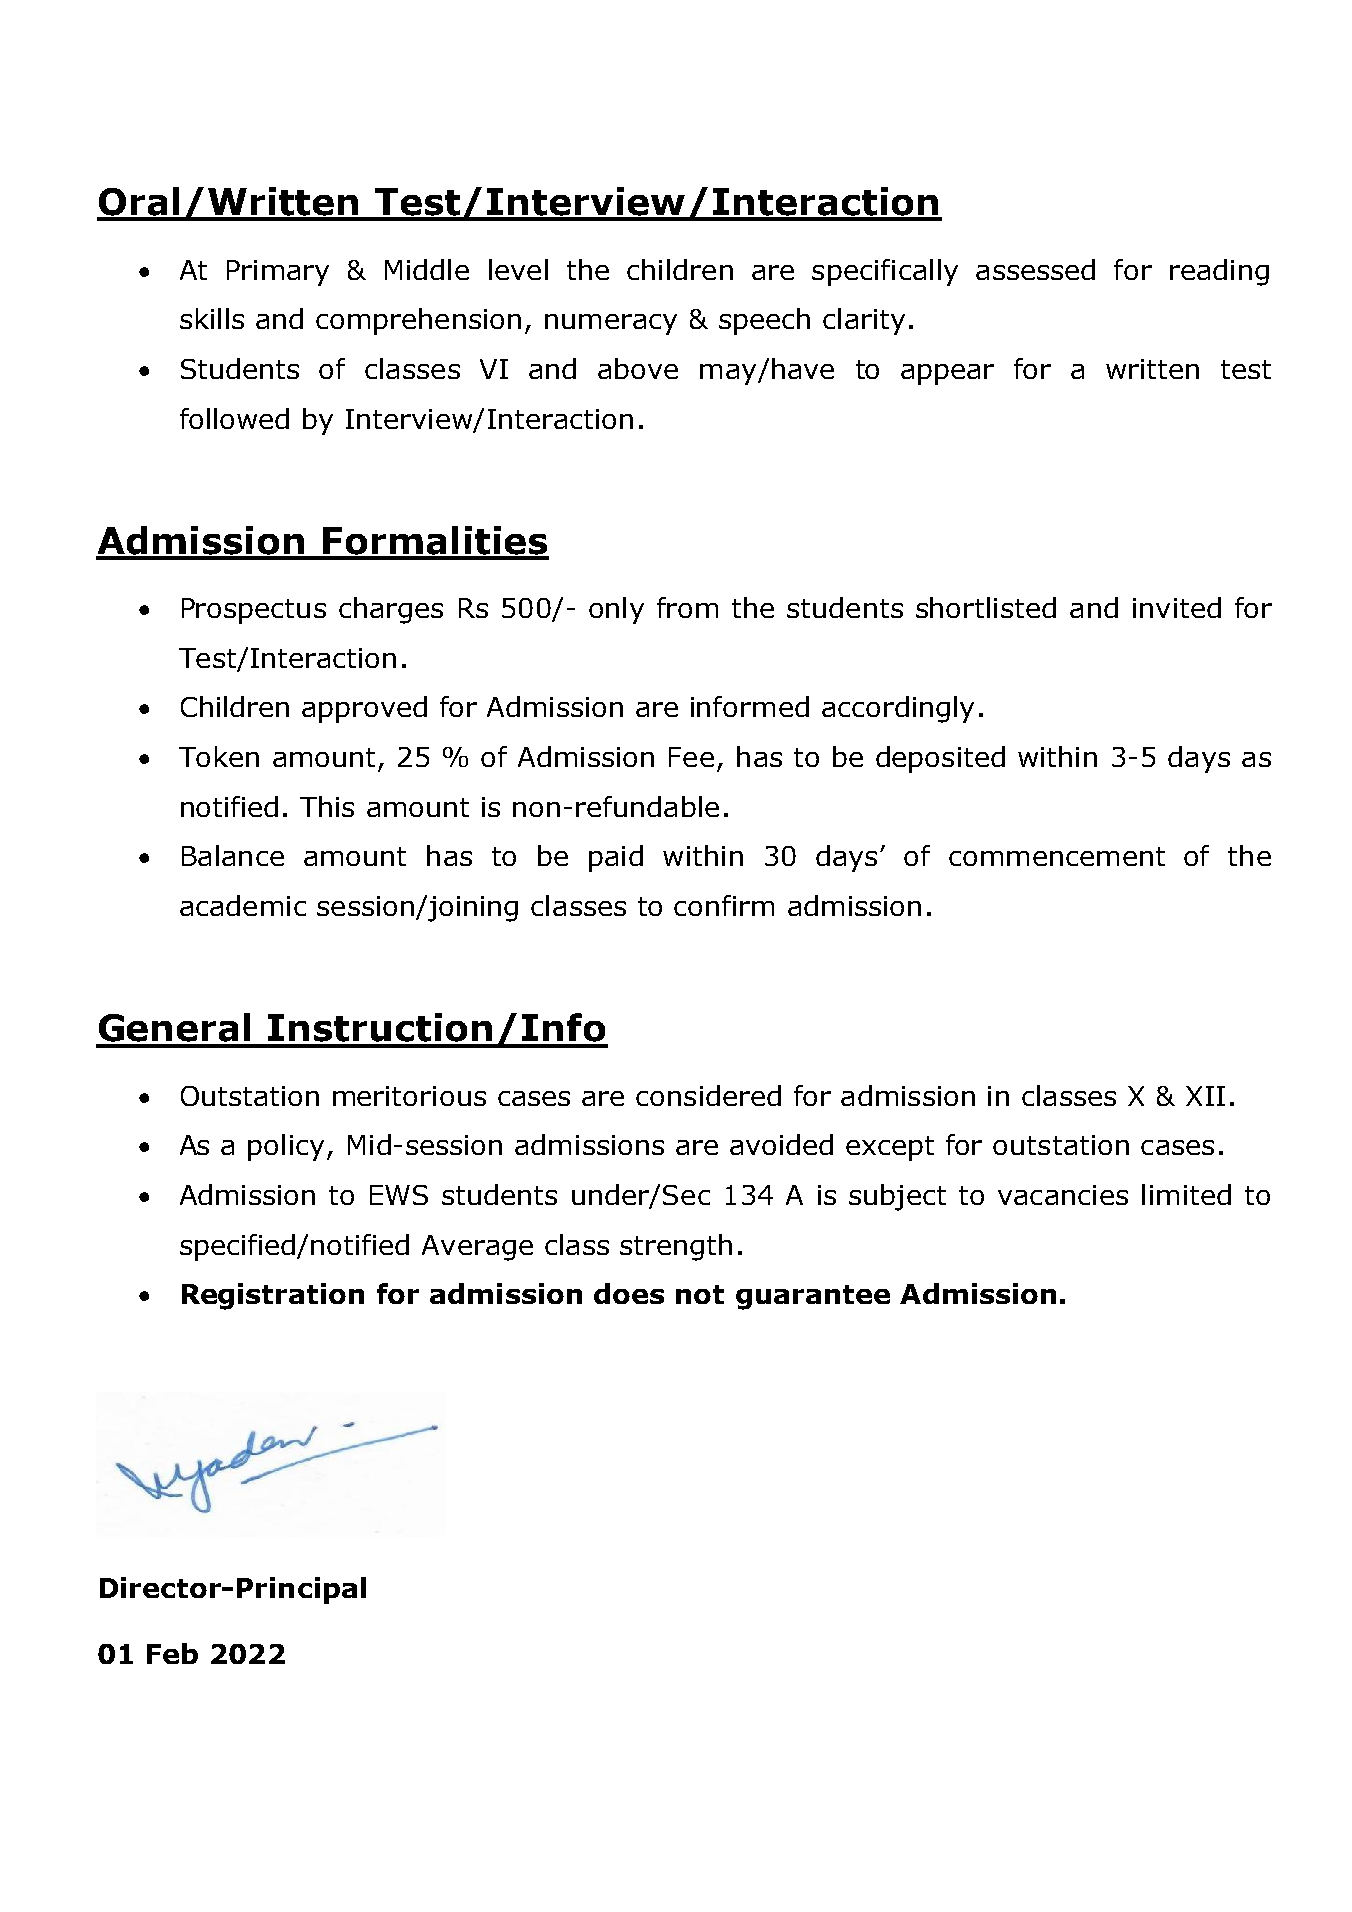 This image has height=1912, width=1352. Describe the element at coordinates (629, 1293) in the image. I see `does` at that location.
